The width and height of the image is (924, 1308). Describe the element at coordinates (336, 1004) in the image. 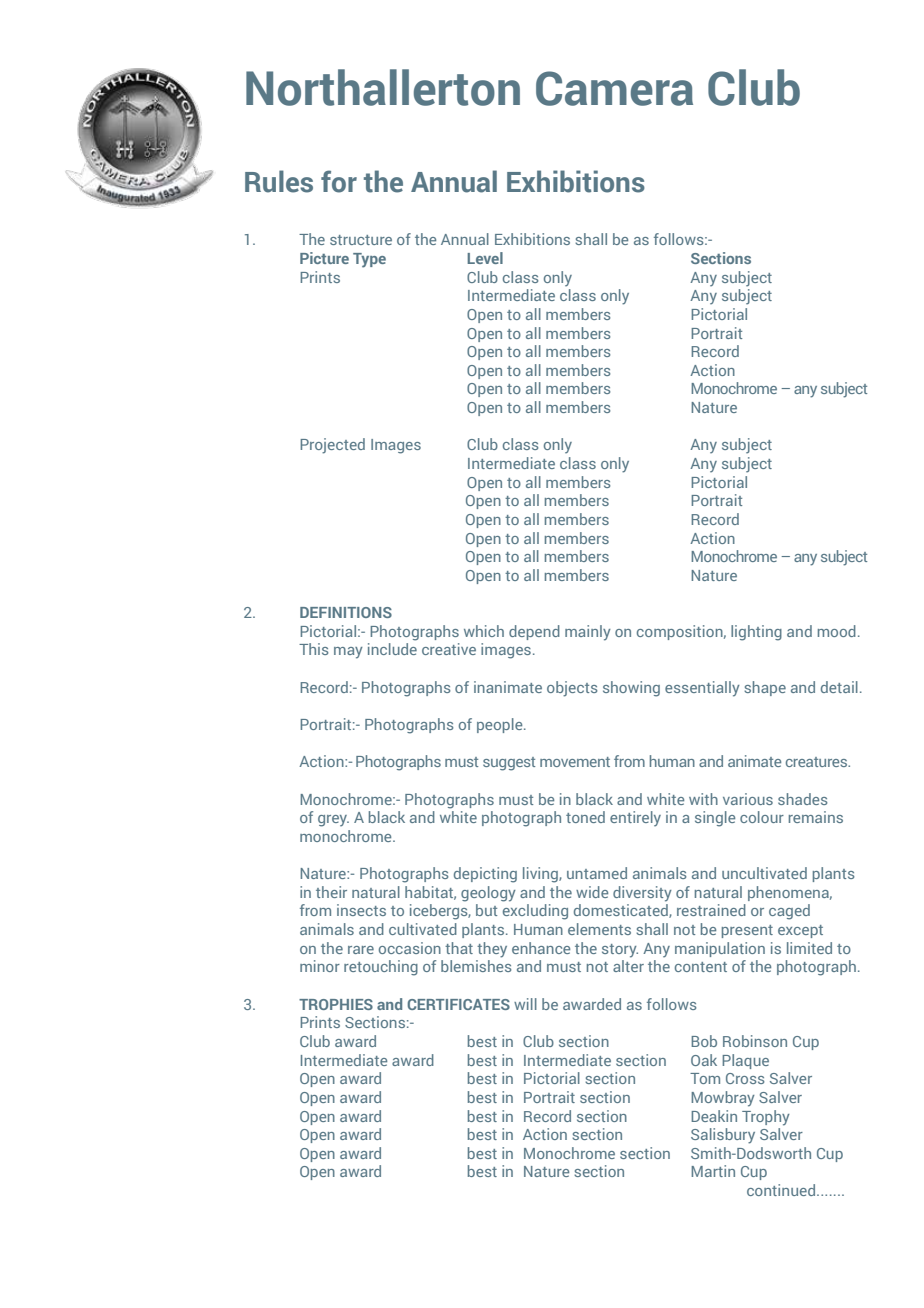

I see `TROPHIES` at that location.
